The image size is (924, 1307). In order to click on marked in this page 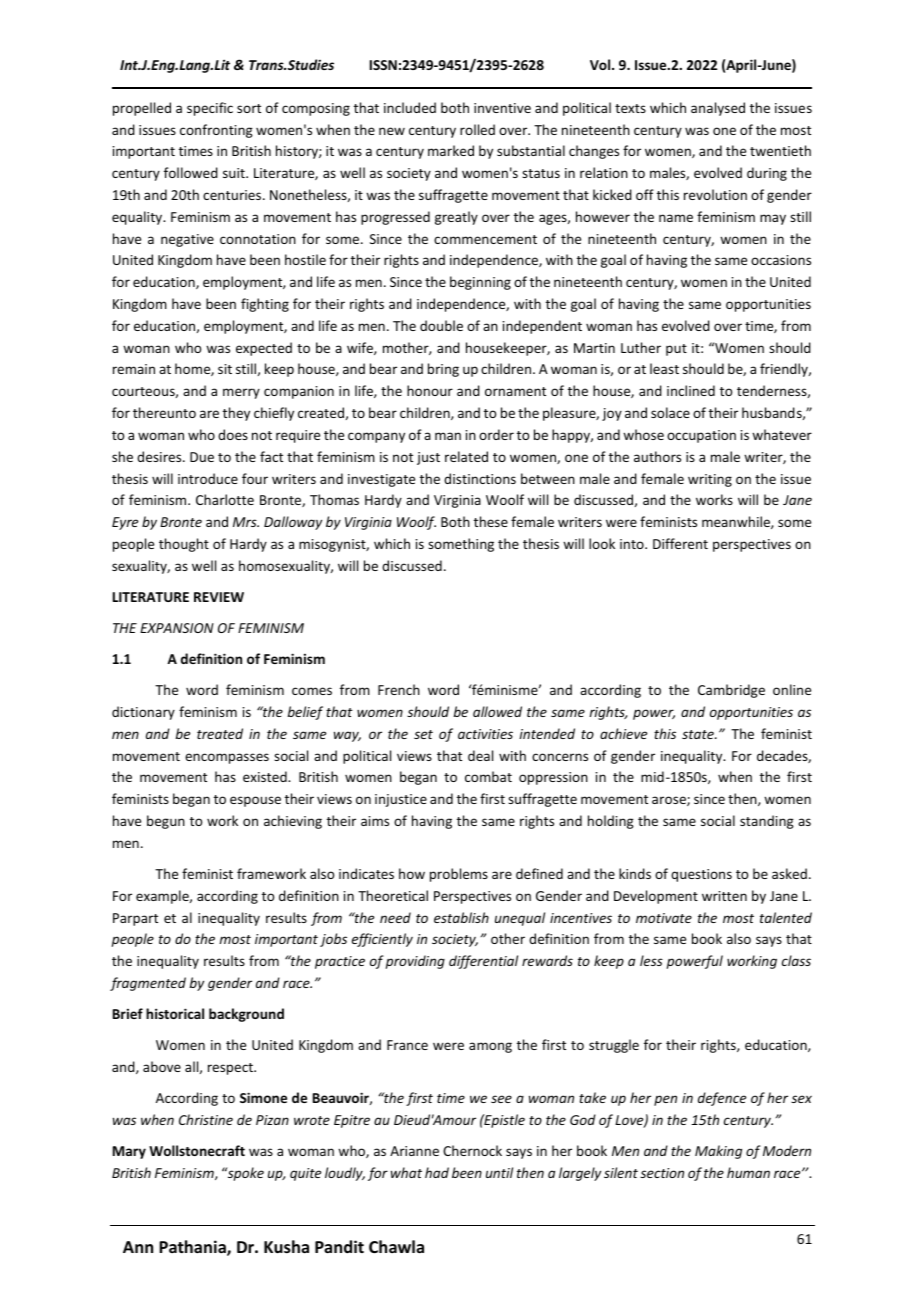, I will do `click(451, 150)`.
